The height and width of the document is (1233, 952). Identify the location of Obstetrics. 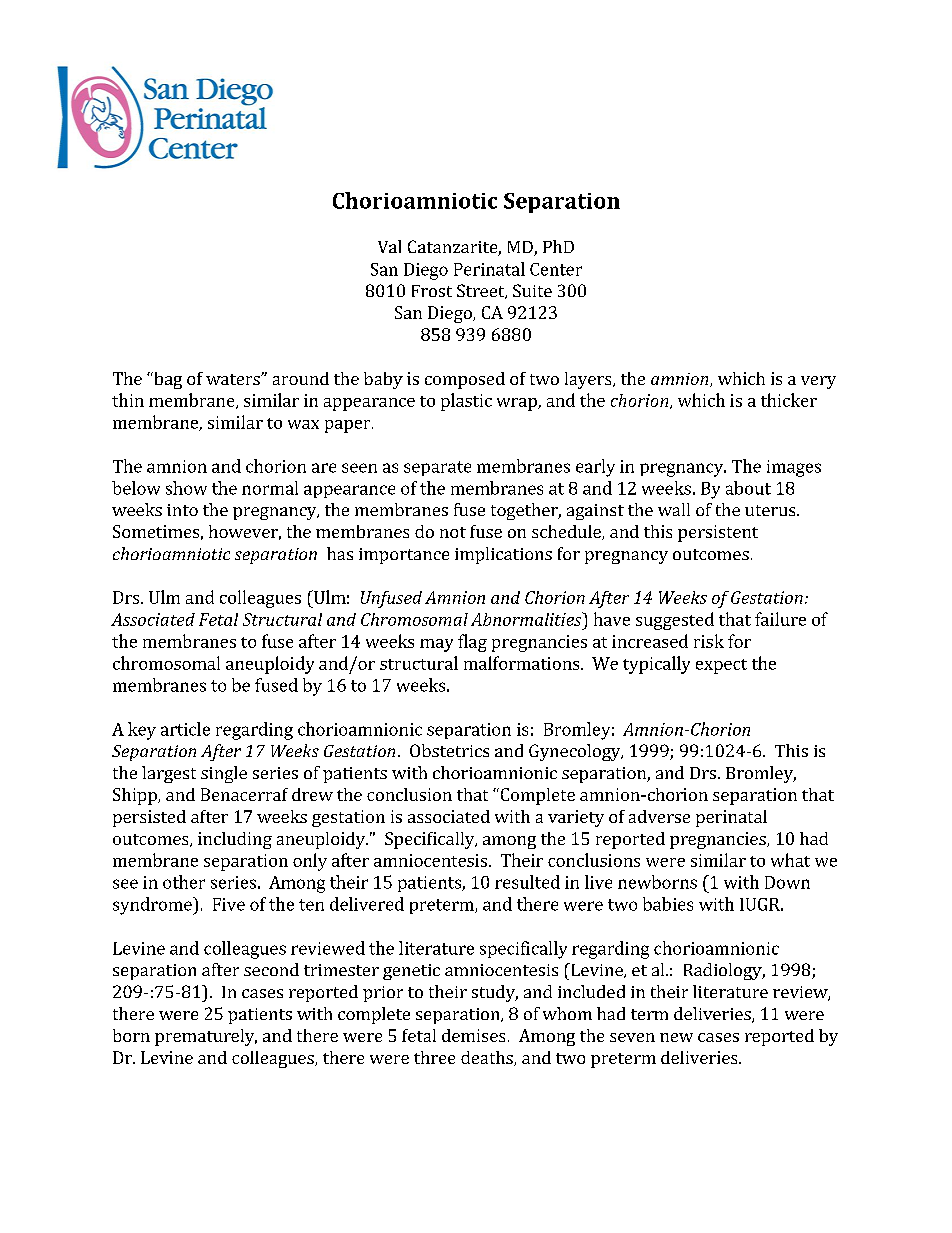
(449, 750).
